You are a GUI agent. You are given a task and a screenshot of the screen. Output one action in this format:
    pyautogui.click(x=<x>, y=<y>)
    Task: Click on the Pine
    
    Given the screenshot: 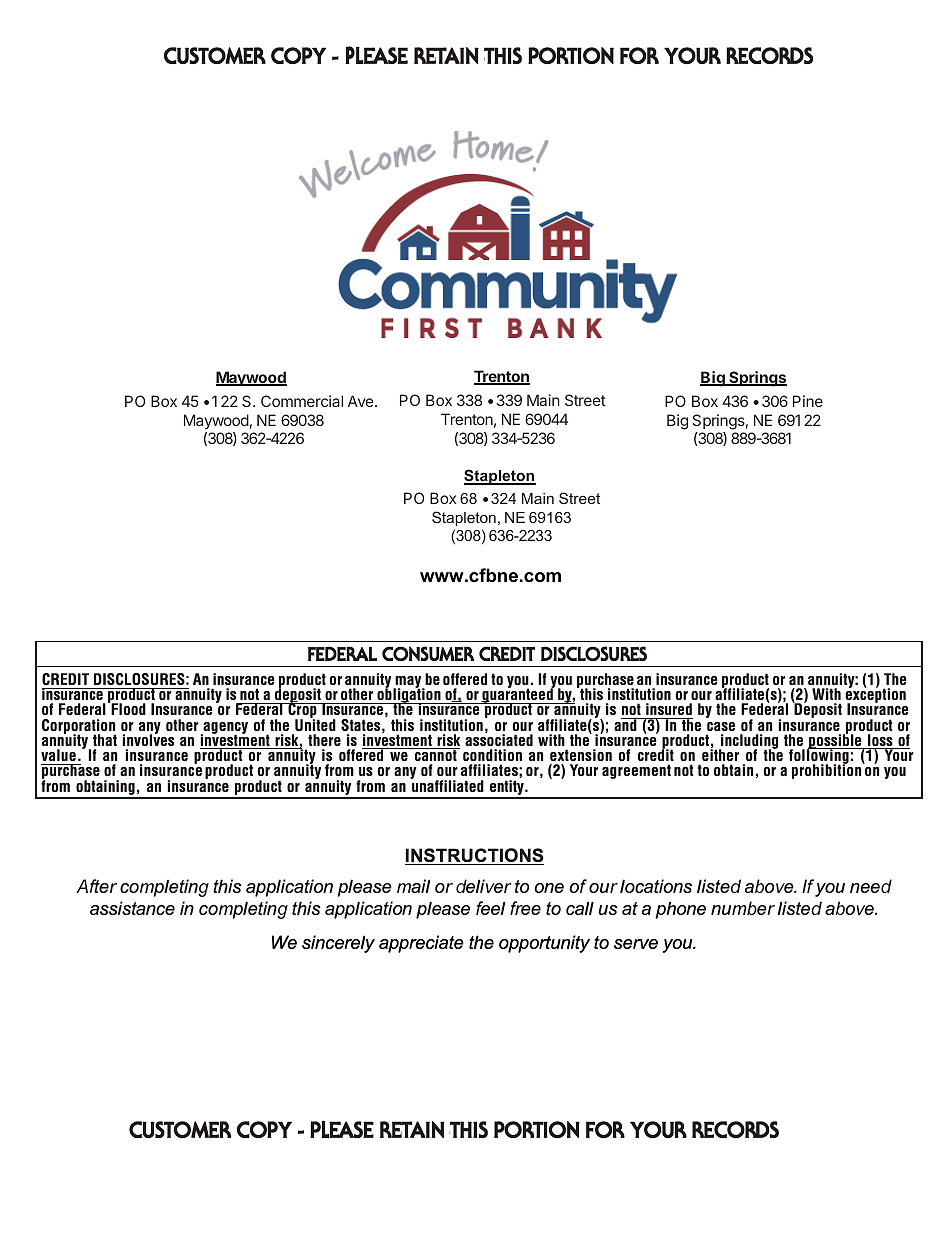 What is the action you would take?
    pyautogui.click(x=808, y=401)
